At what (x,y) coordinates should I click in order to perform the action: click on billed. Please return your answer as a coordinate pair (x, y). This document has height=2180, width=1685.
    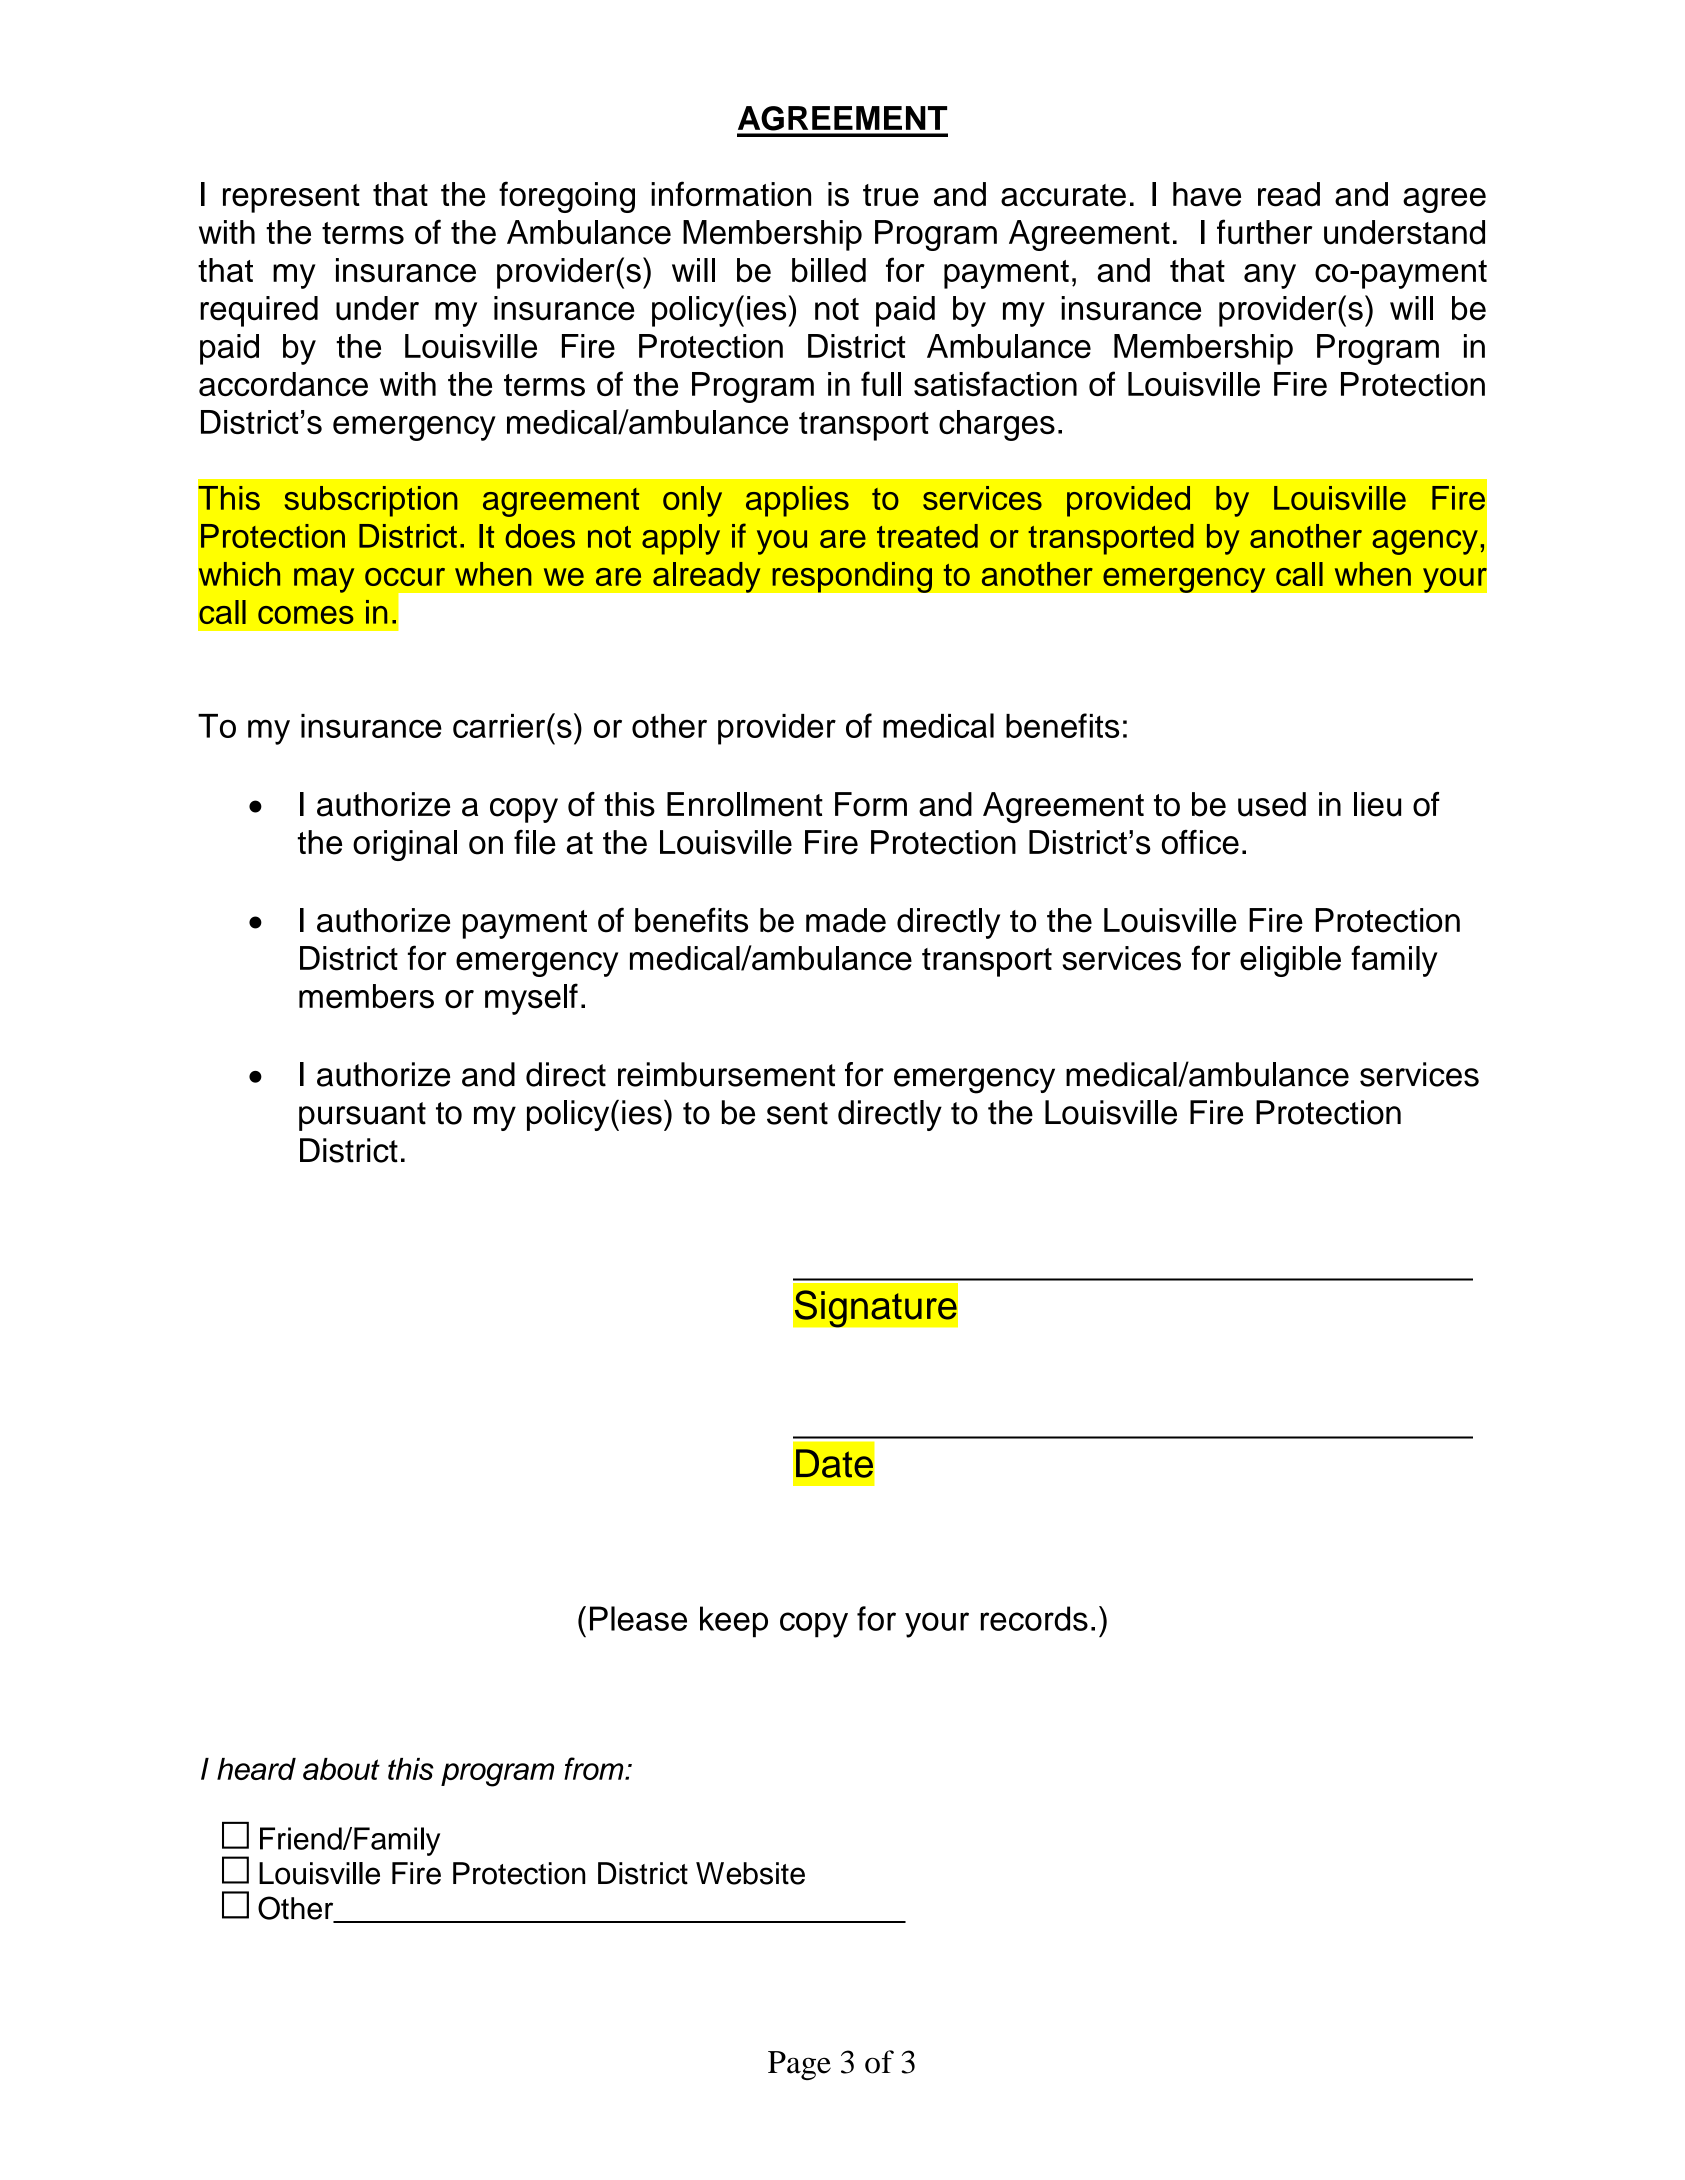
    Looking at the image, I should click on (829, 270).
